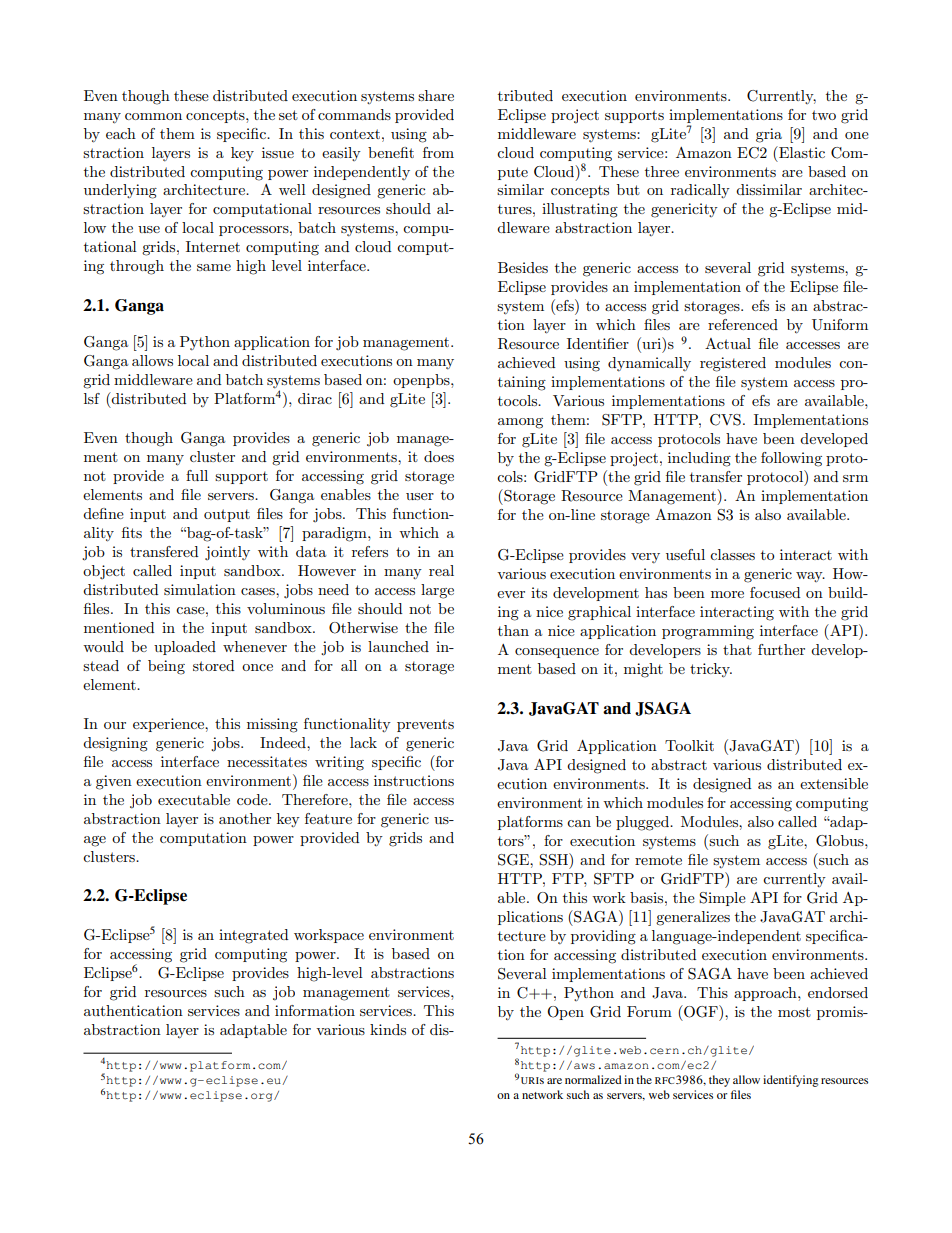 Image resolution: width=952 pixels, height=1233 pixels. What do you see at coordinates (438, 152) in the screenshot?
I see `from` at bounding box center [438, 152].
